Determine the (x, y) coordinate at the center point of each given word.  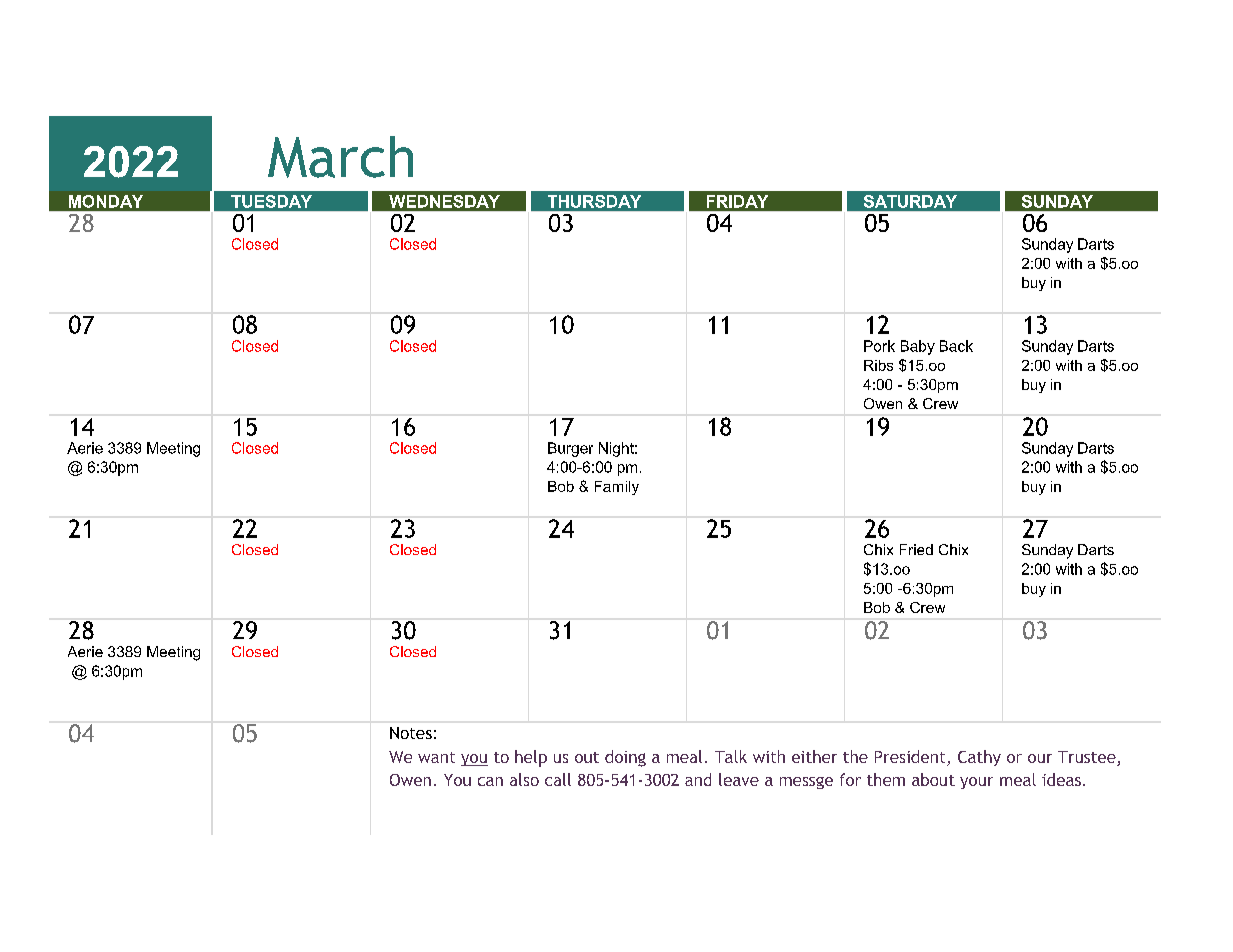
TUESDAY (271, 201)
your (976, 783)
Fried (916, 549)
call (558, 779)
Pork (879, 346)
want (436, 757)
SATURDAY (910, 201)
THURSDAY (594, 201)
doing (625, 758)
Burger (570, 449)
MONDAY (106, 201)
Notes (411, 733)
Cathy (979, 758)
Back (956, 346)
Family (617, 488)
